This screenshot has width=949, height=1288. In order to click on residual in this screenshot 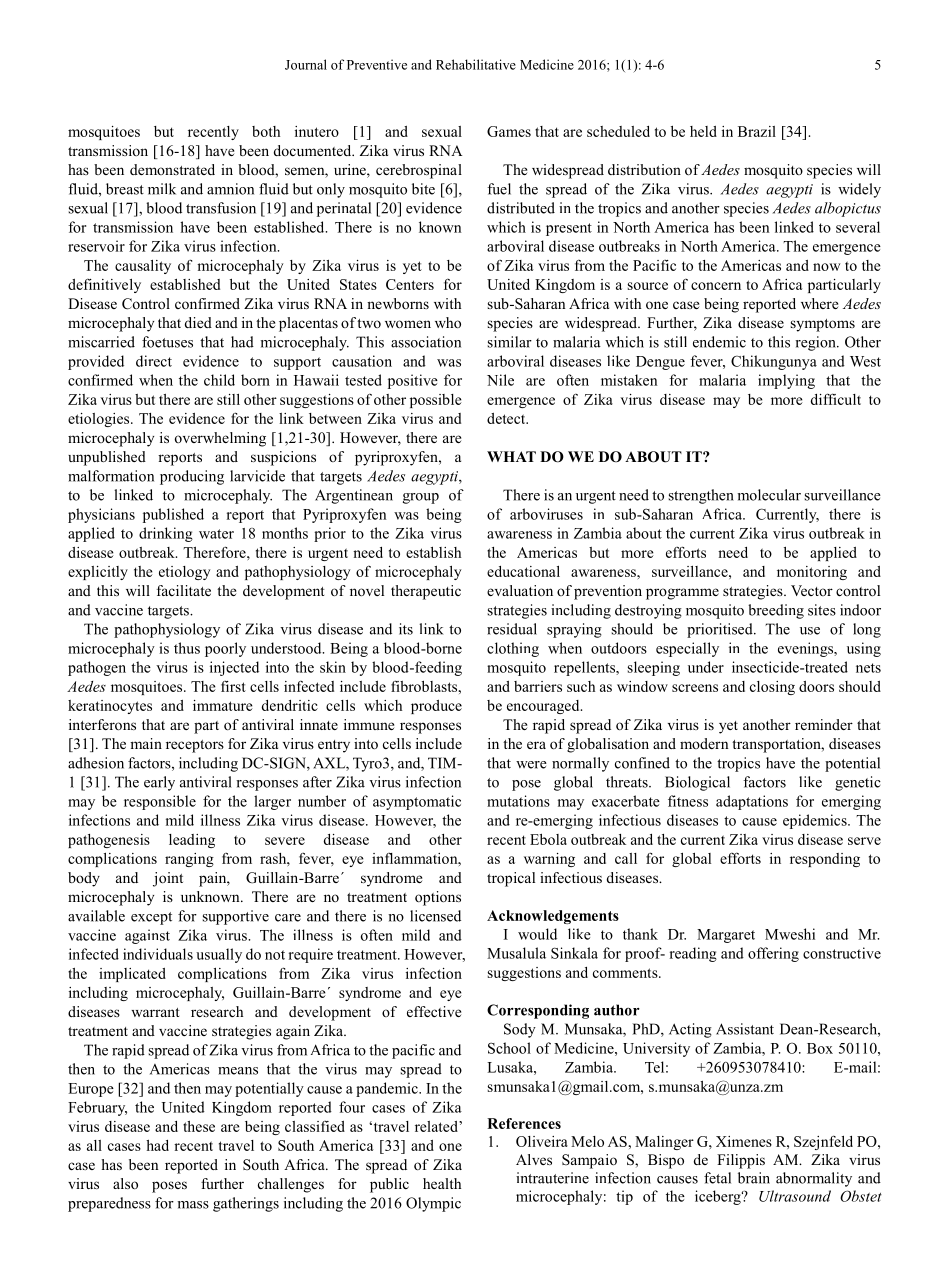, I will do `click(512, 629)`.
